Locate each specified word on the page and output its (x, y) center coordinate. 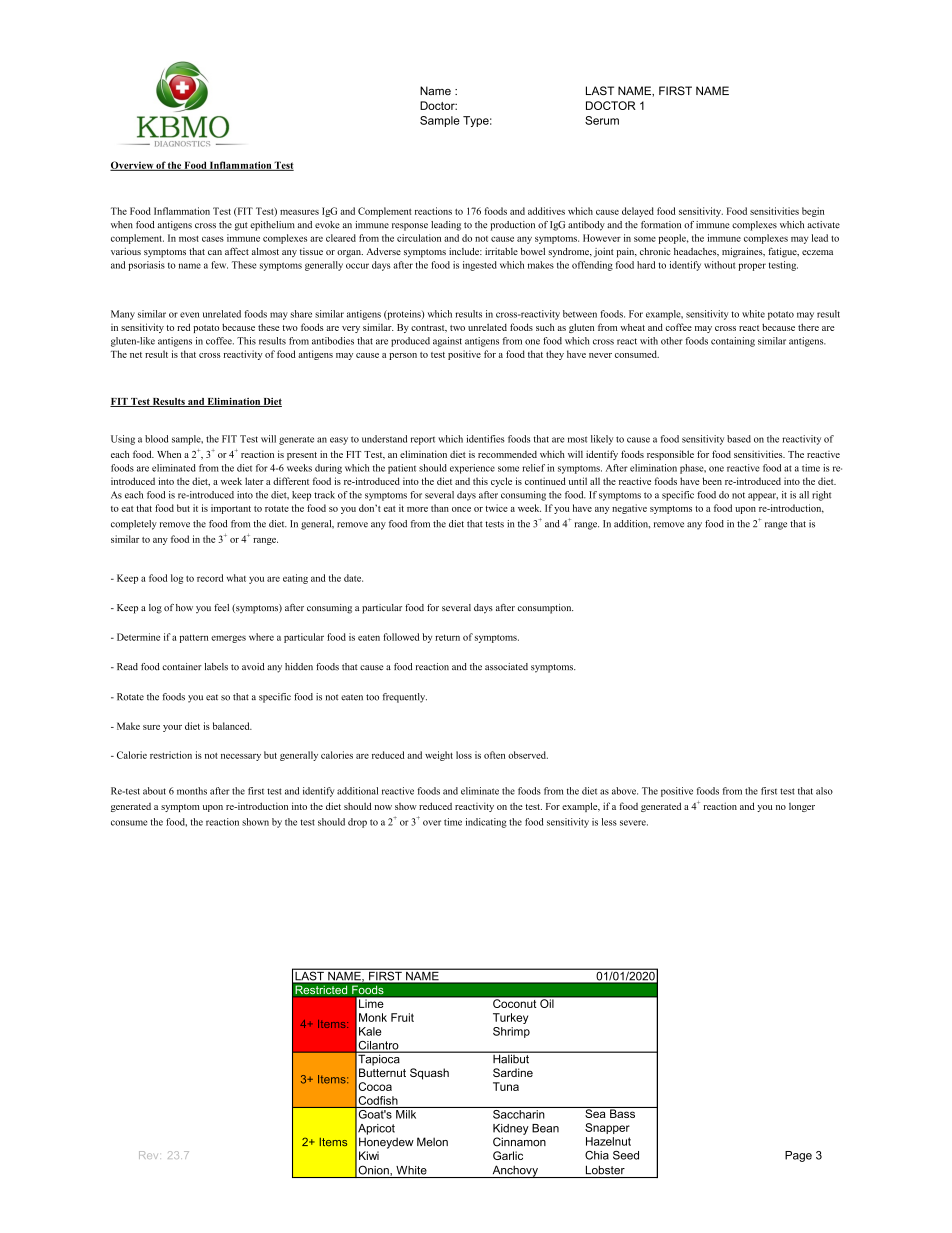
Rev (148, 1155)
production (512, 226)
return (447, 637)
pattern (194, 638)
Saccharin (519, 1113)
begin (813, 212)
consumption (545, 609)
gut (241, 226)
